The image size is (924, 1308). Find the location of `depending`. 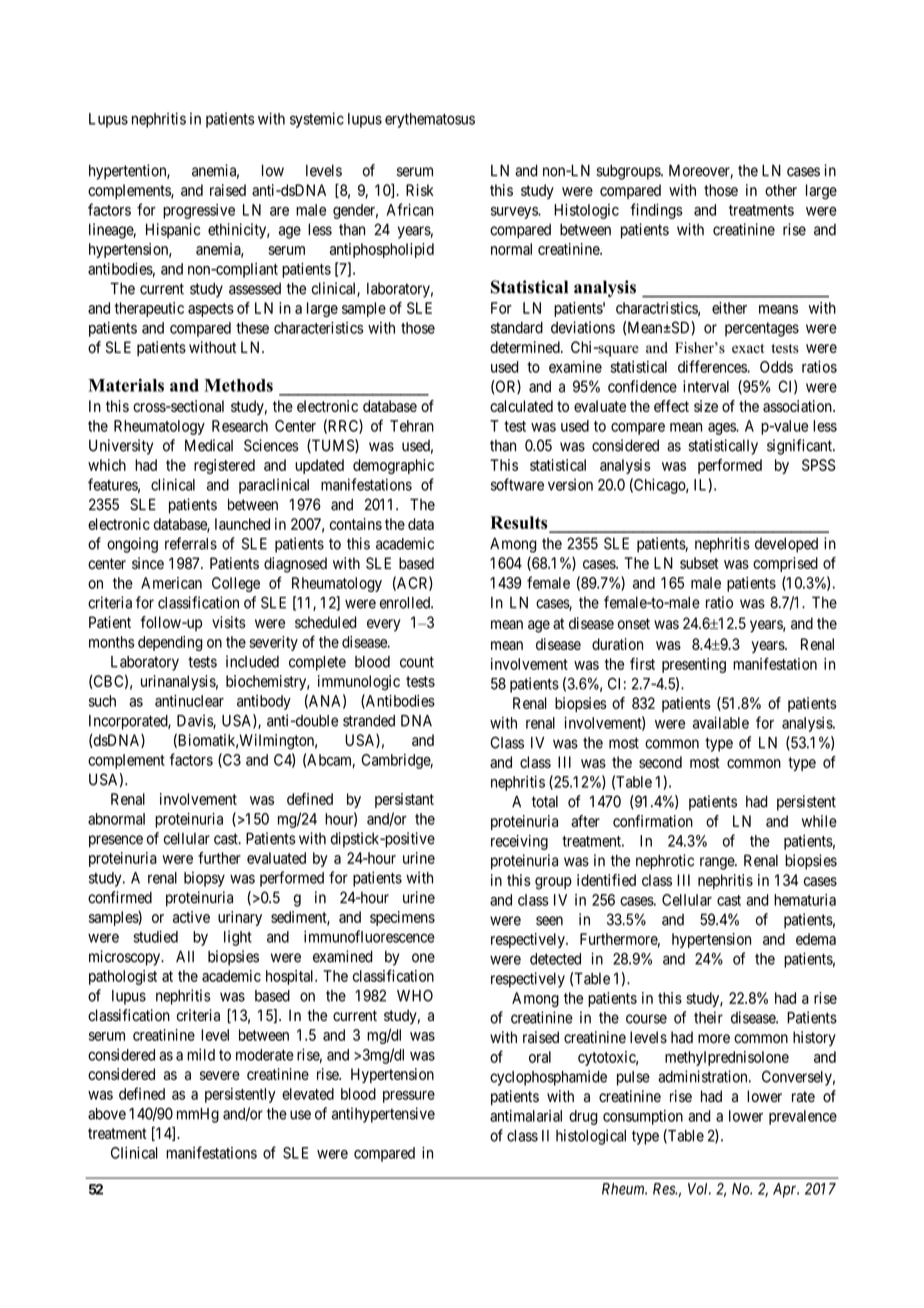

depending is located at coordinates (170, 643).
